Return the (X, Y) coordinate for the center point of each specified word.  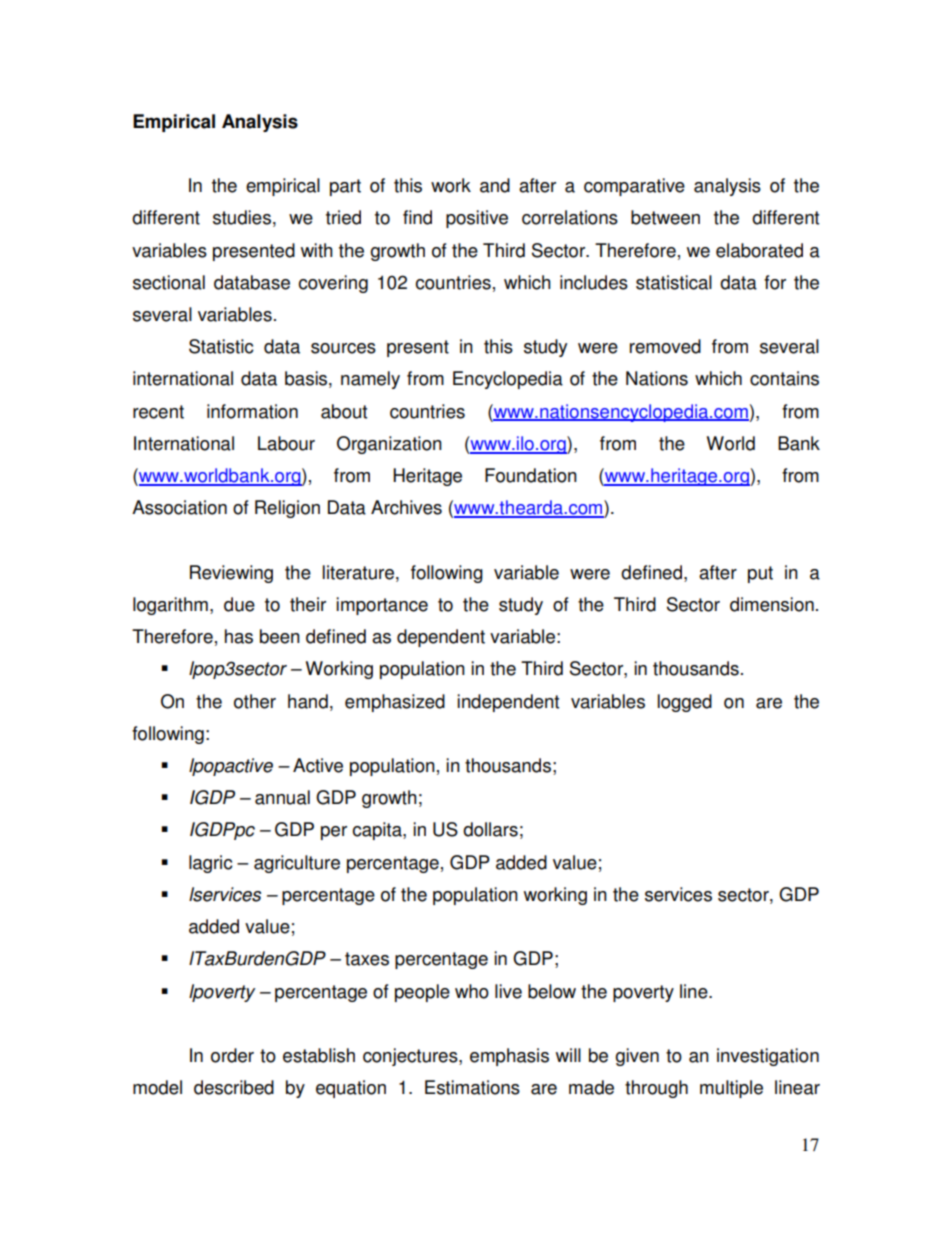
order (232, 1055)
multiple (731, 1089)
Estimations (472, 1087)
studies (242, 217)
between (665, 217)
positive (477, 219)
